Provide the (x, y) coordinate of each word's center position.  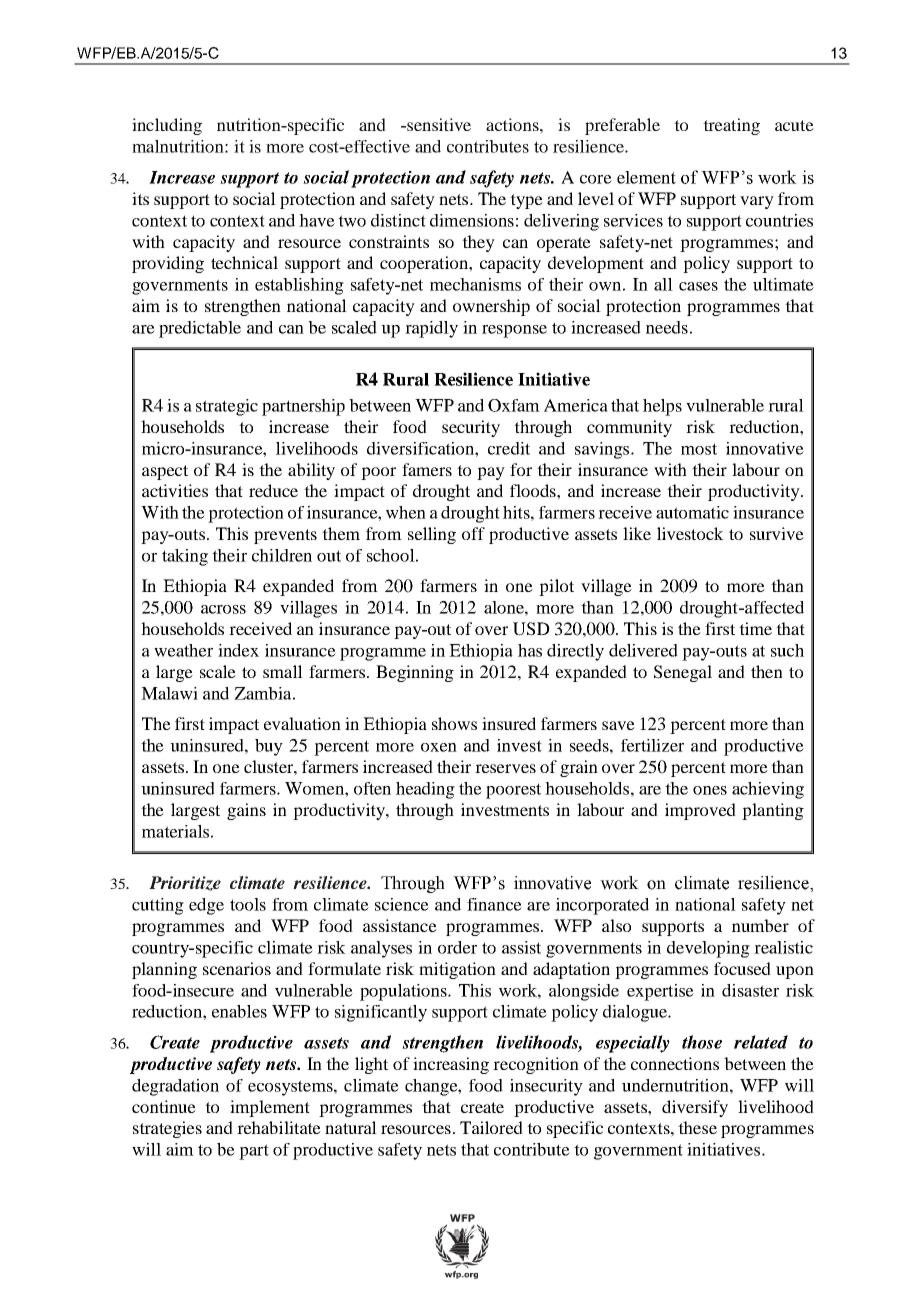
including (167, 126)
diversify (695, 1108)
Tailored (491, 1127)
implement (270, 1108)
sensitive (438, 124)
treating (731, 126)
